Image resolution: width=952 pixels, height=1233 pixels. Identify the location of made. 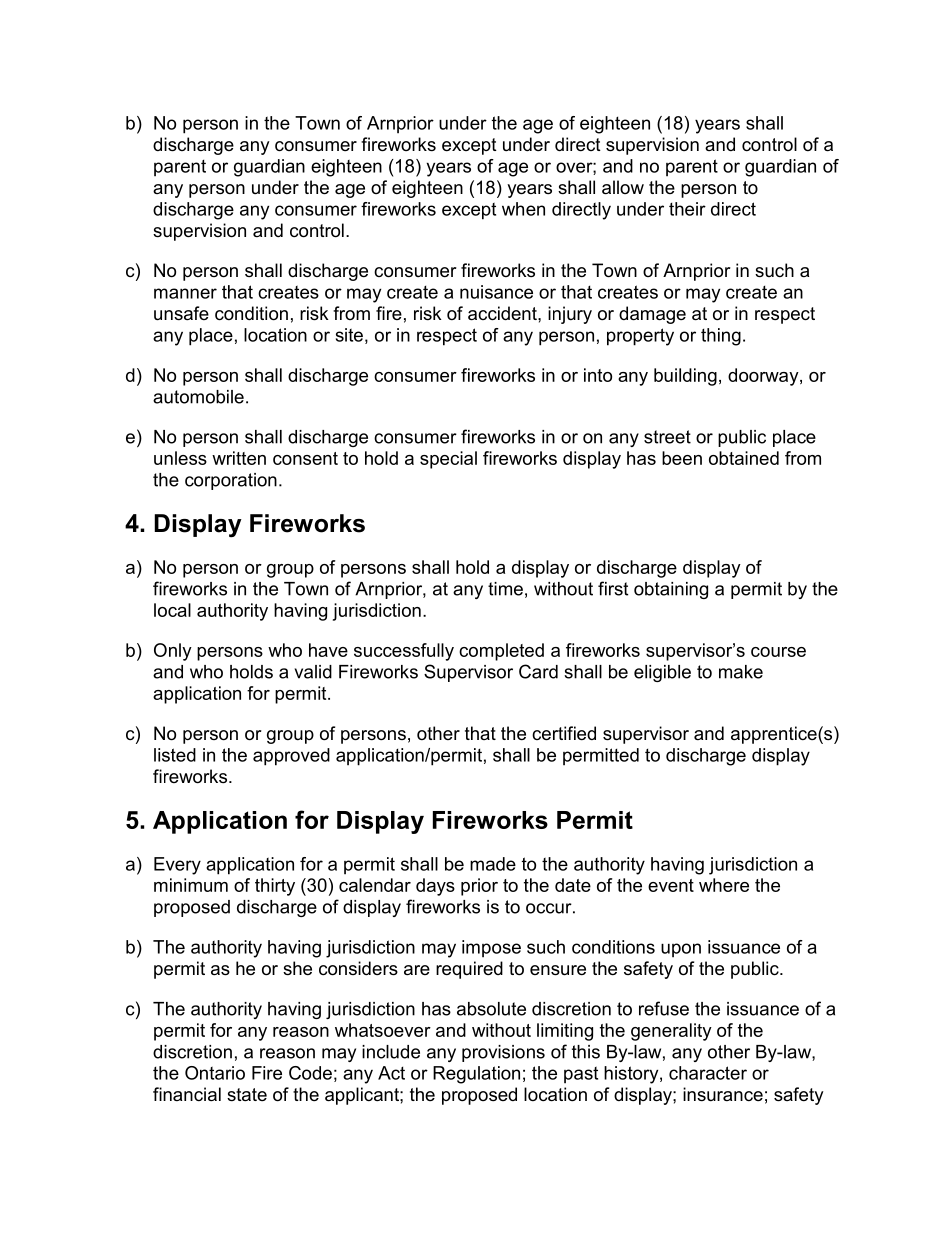
(493, 864).
